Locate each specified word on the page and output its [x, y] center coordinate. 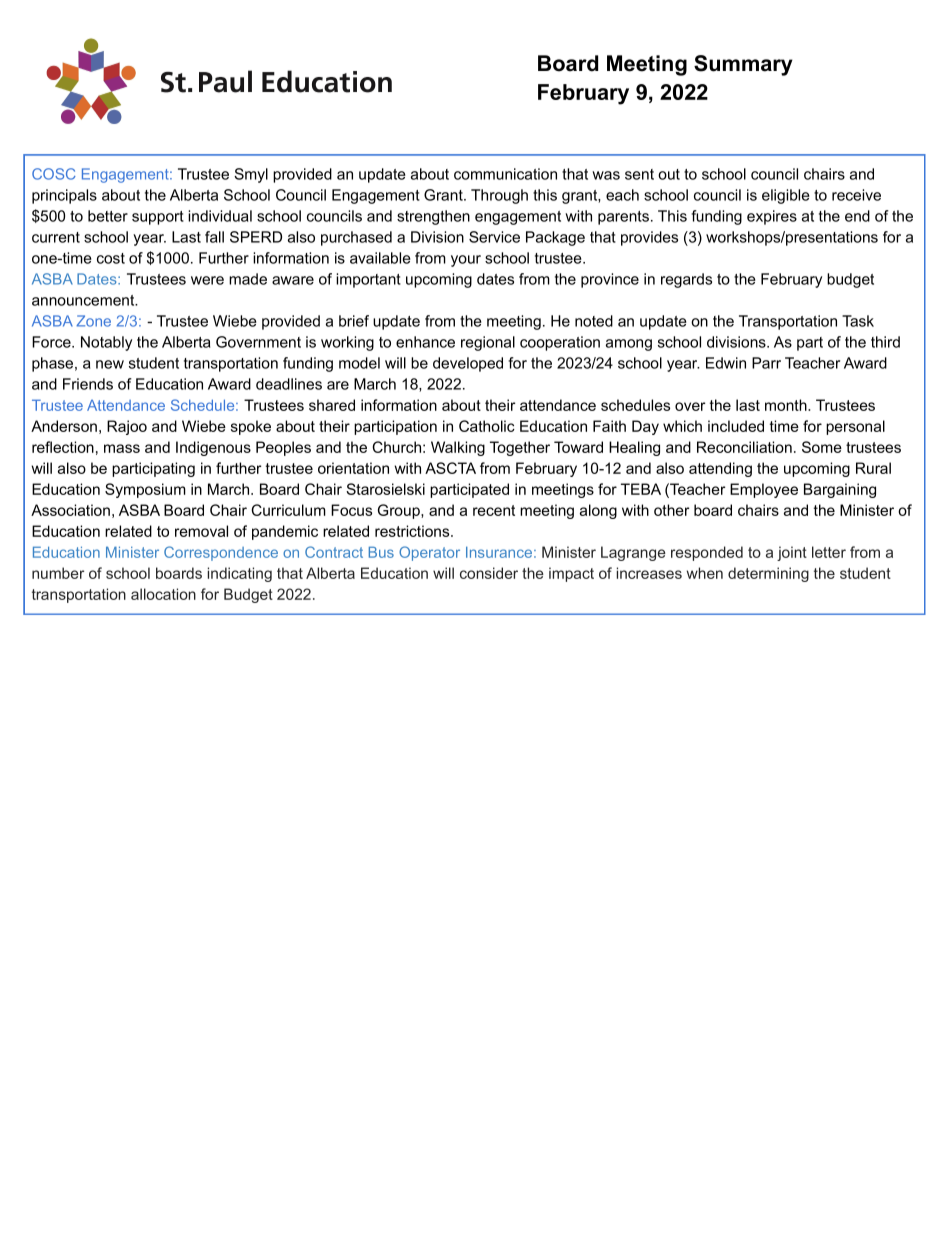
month [787, 405]
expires [772, 217]
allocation [163, 594]
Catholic [487, 426]
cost [111, 258]
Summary [743, 65]
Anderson [64, 426]
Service [494, 237]
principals [64, 196]
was [606, 175]
